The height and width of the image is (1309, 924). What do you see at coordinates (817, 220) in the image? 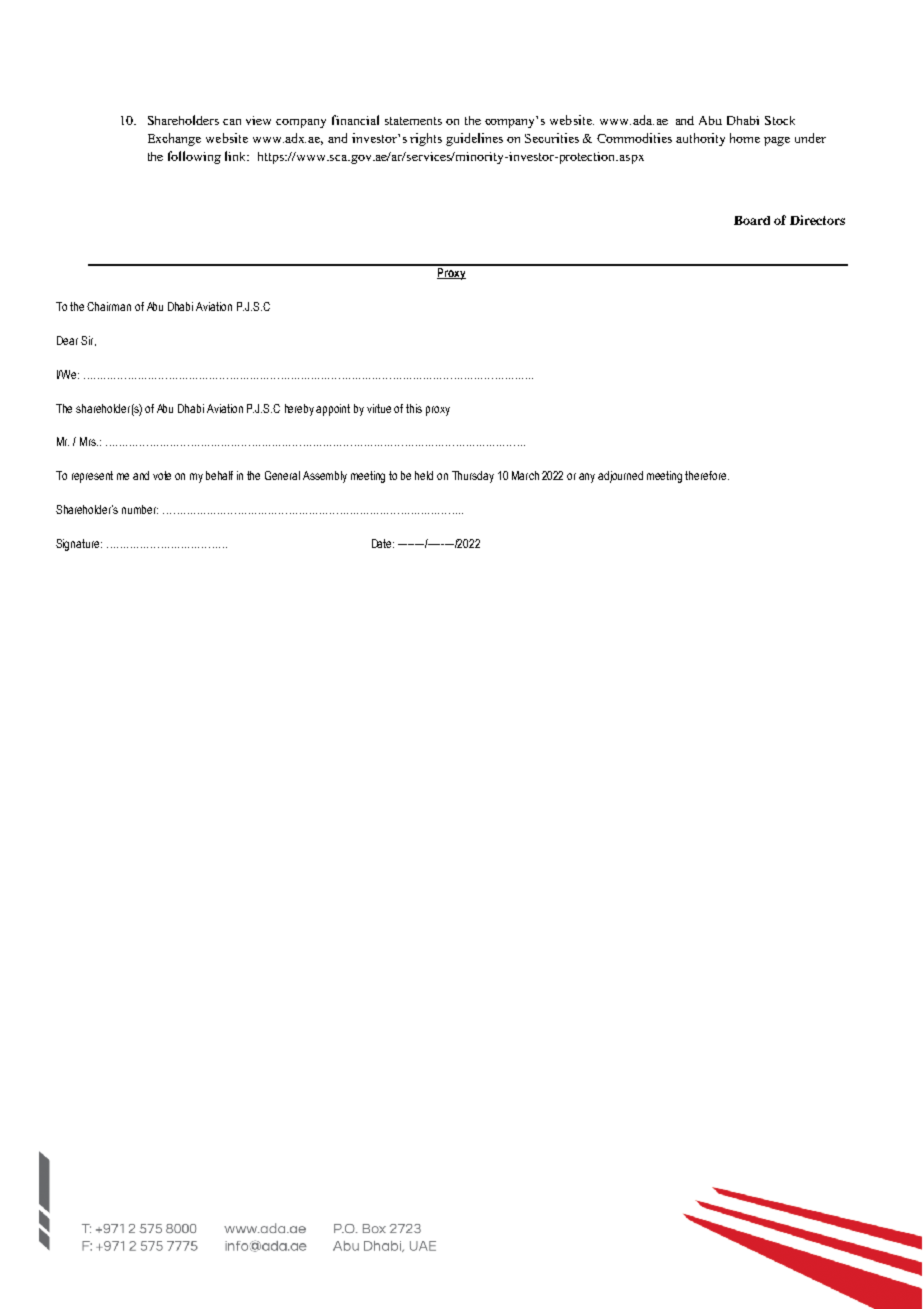
I see `Directors` at bounding box center [817, 220].
